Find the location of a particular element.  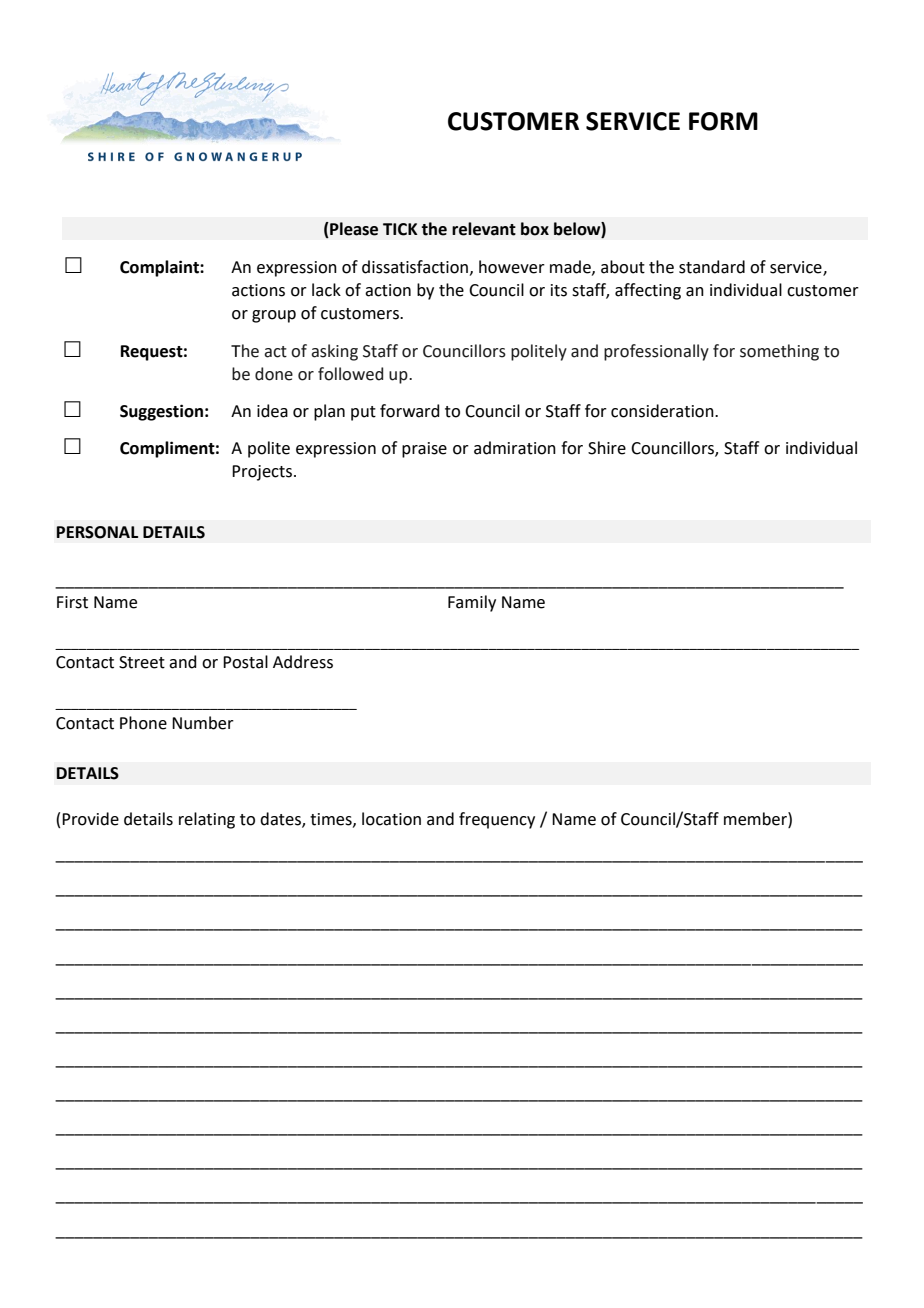

location is located at coordinates (391, 819).
